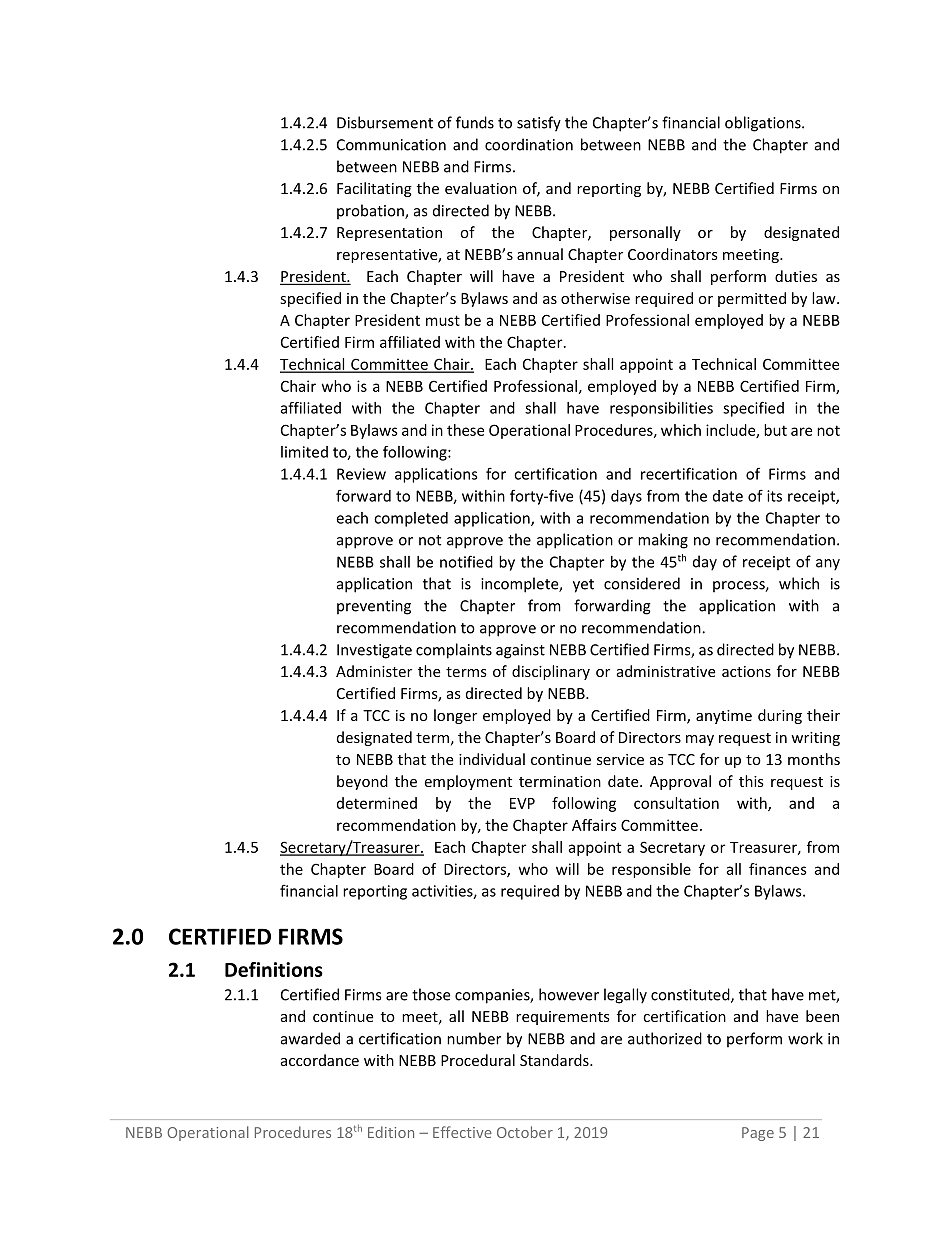 This screenshot has width=952, height=1233. Describe the element at coordinates (320, 1060) in the screenshot. I see `accordance` at that location.
